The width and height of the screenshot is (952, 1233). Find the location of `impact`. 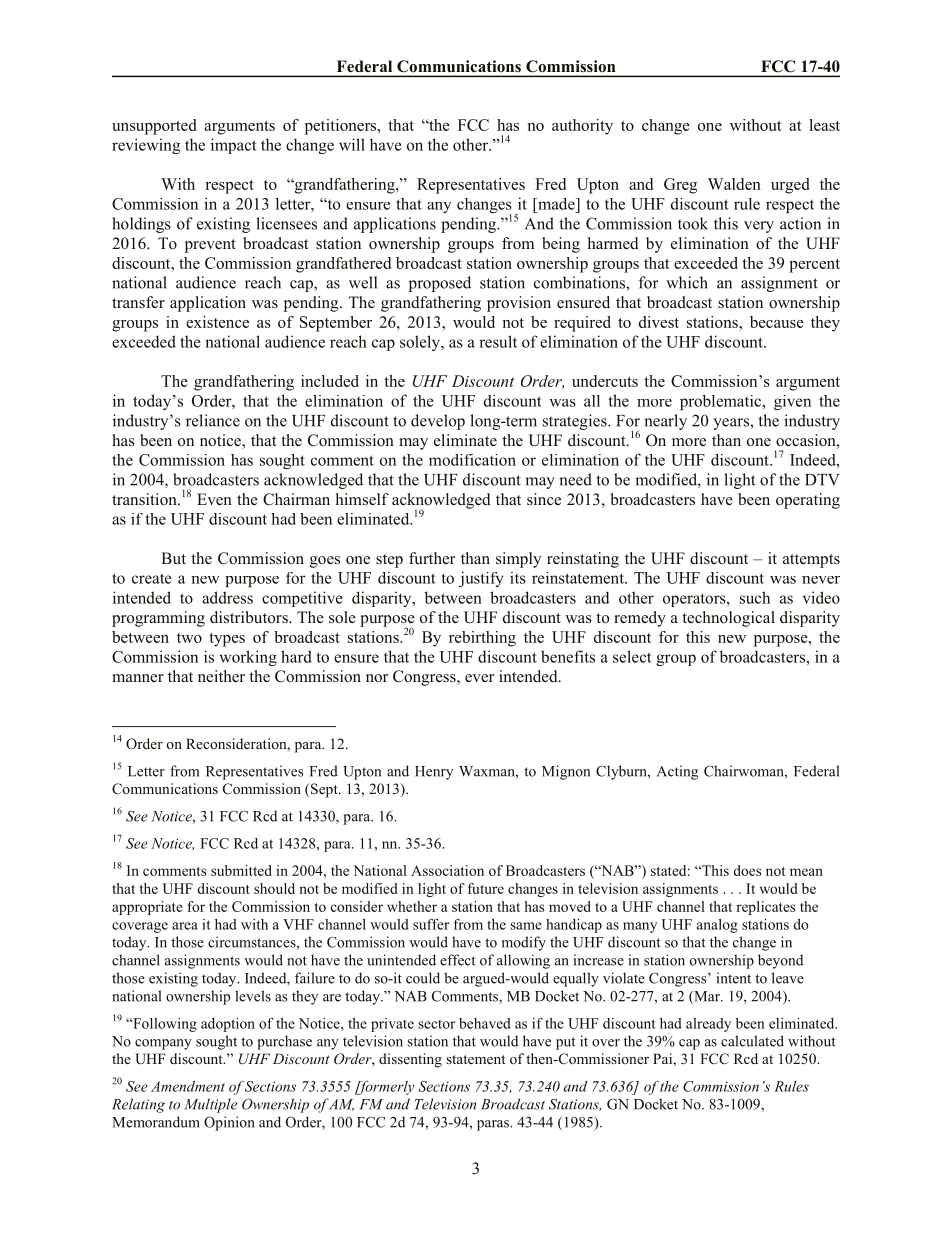

impact is located at coordinates (234, 146).
